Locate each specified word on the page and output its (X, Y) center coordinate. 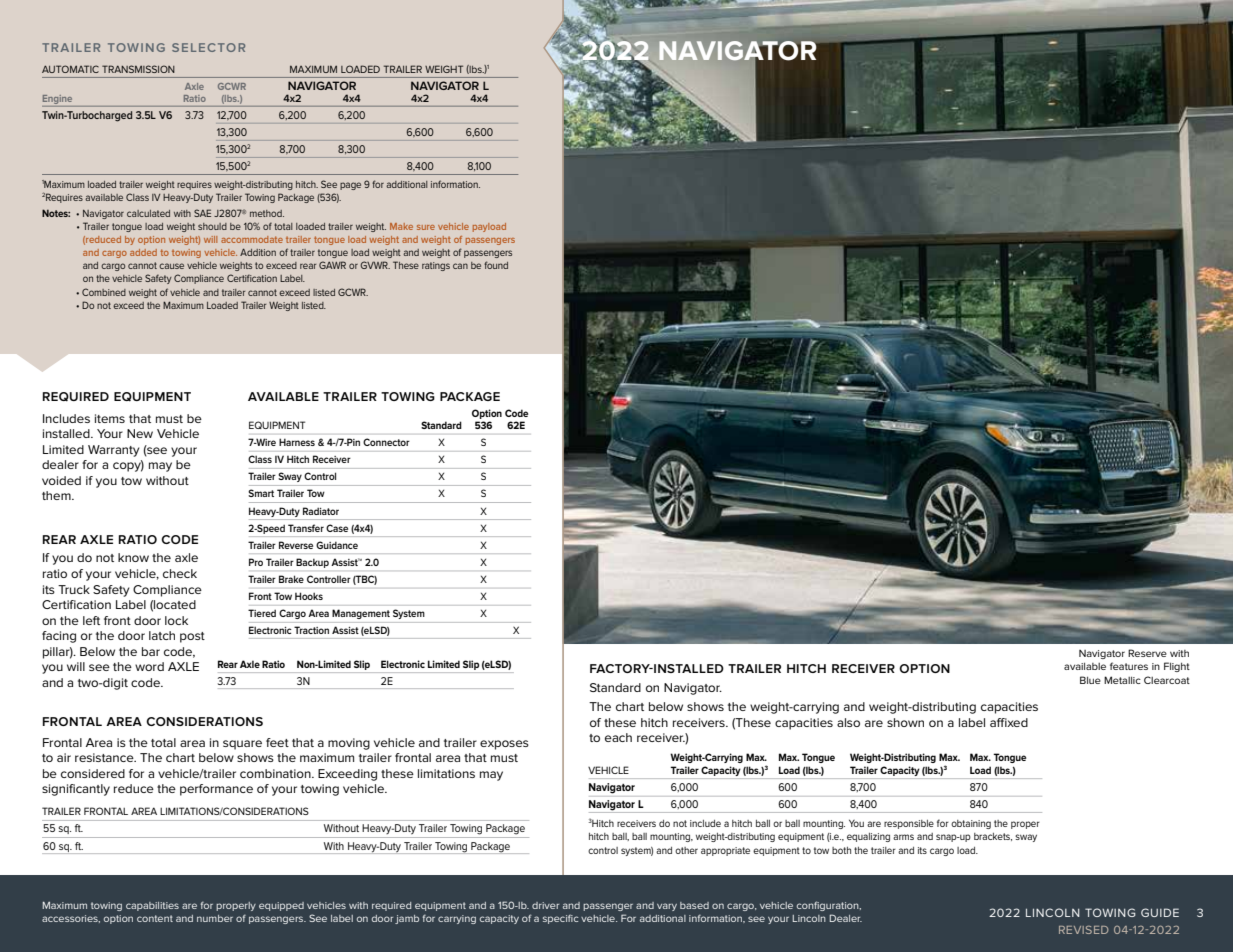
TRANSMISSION (138, 69)
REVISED (1084, 929)
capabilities (152, 906)
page (350, 186)
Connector (386, 442)
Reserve (1147, 653)
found (496, 265)
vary (667, 907)
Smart (261, 493)
